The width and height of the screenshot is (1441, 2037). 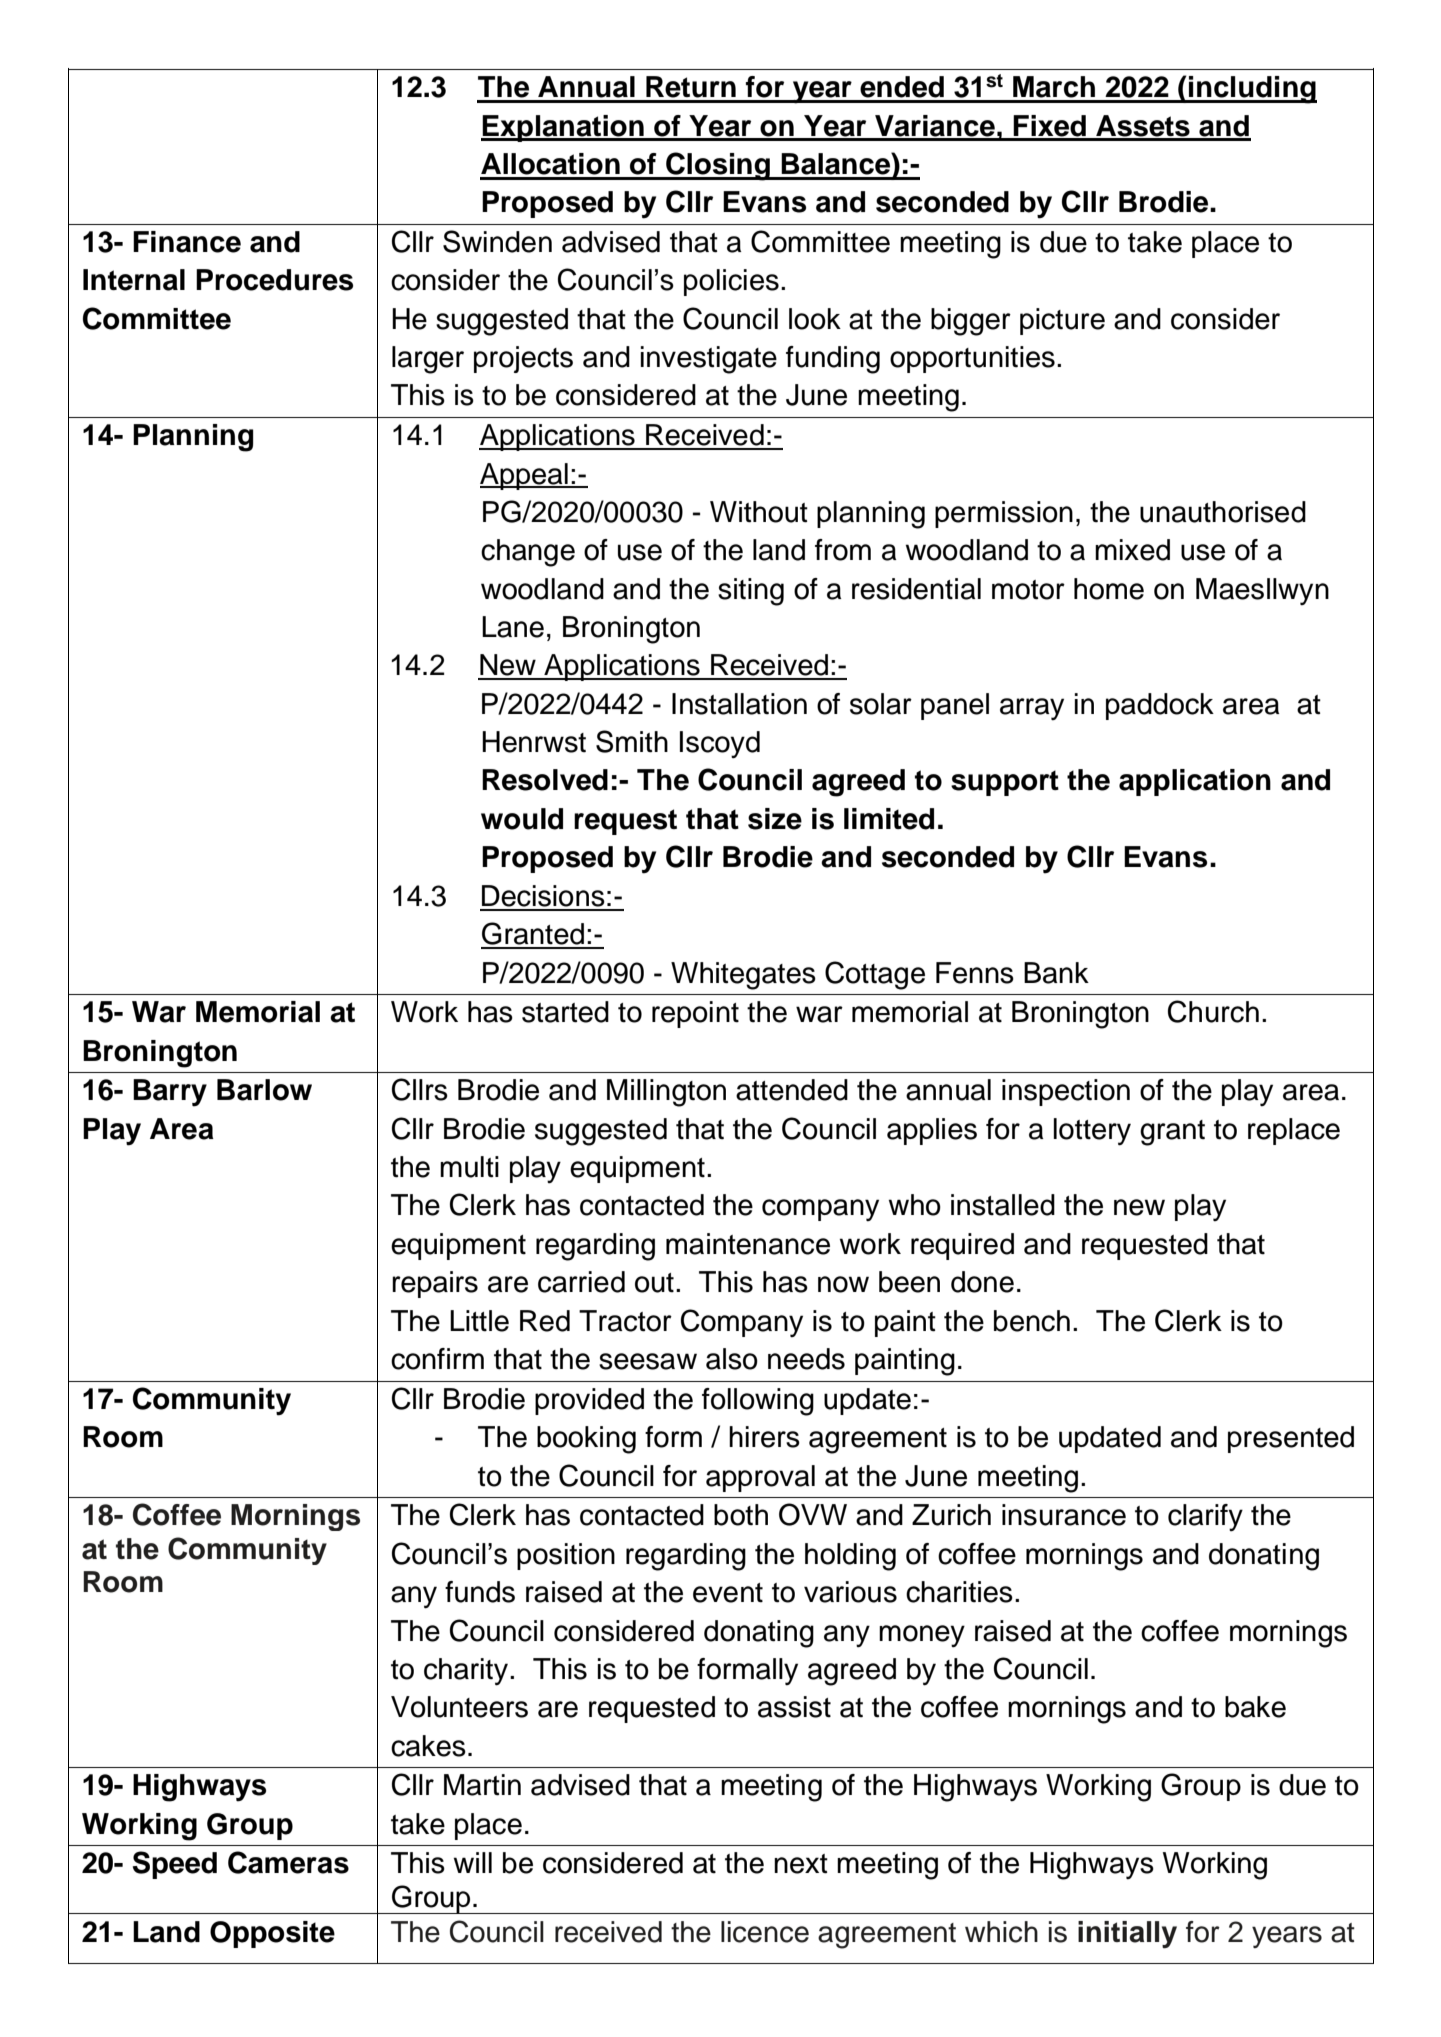 What do you see at coordinates (288, 1862) in the screenshot?
I see `Cameras` at bounding box center [288, 1862].
